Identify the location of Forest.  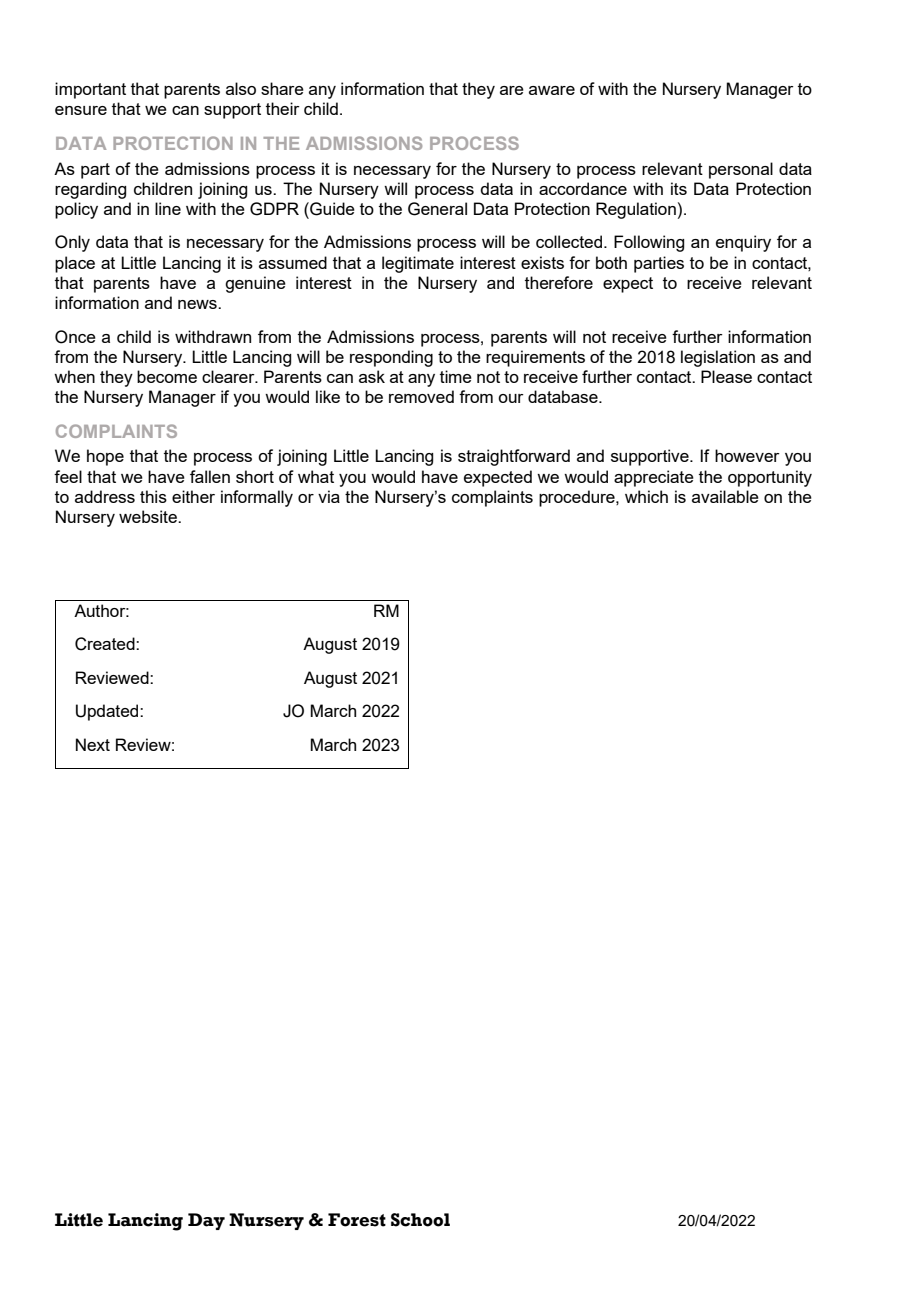
(357, 1220).
